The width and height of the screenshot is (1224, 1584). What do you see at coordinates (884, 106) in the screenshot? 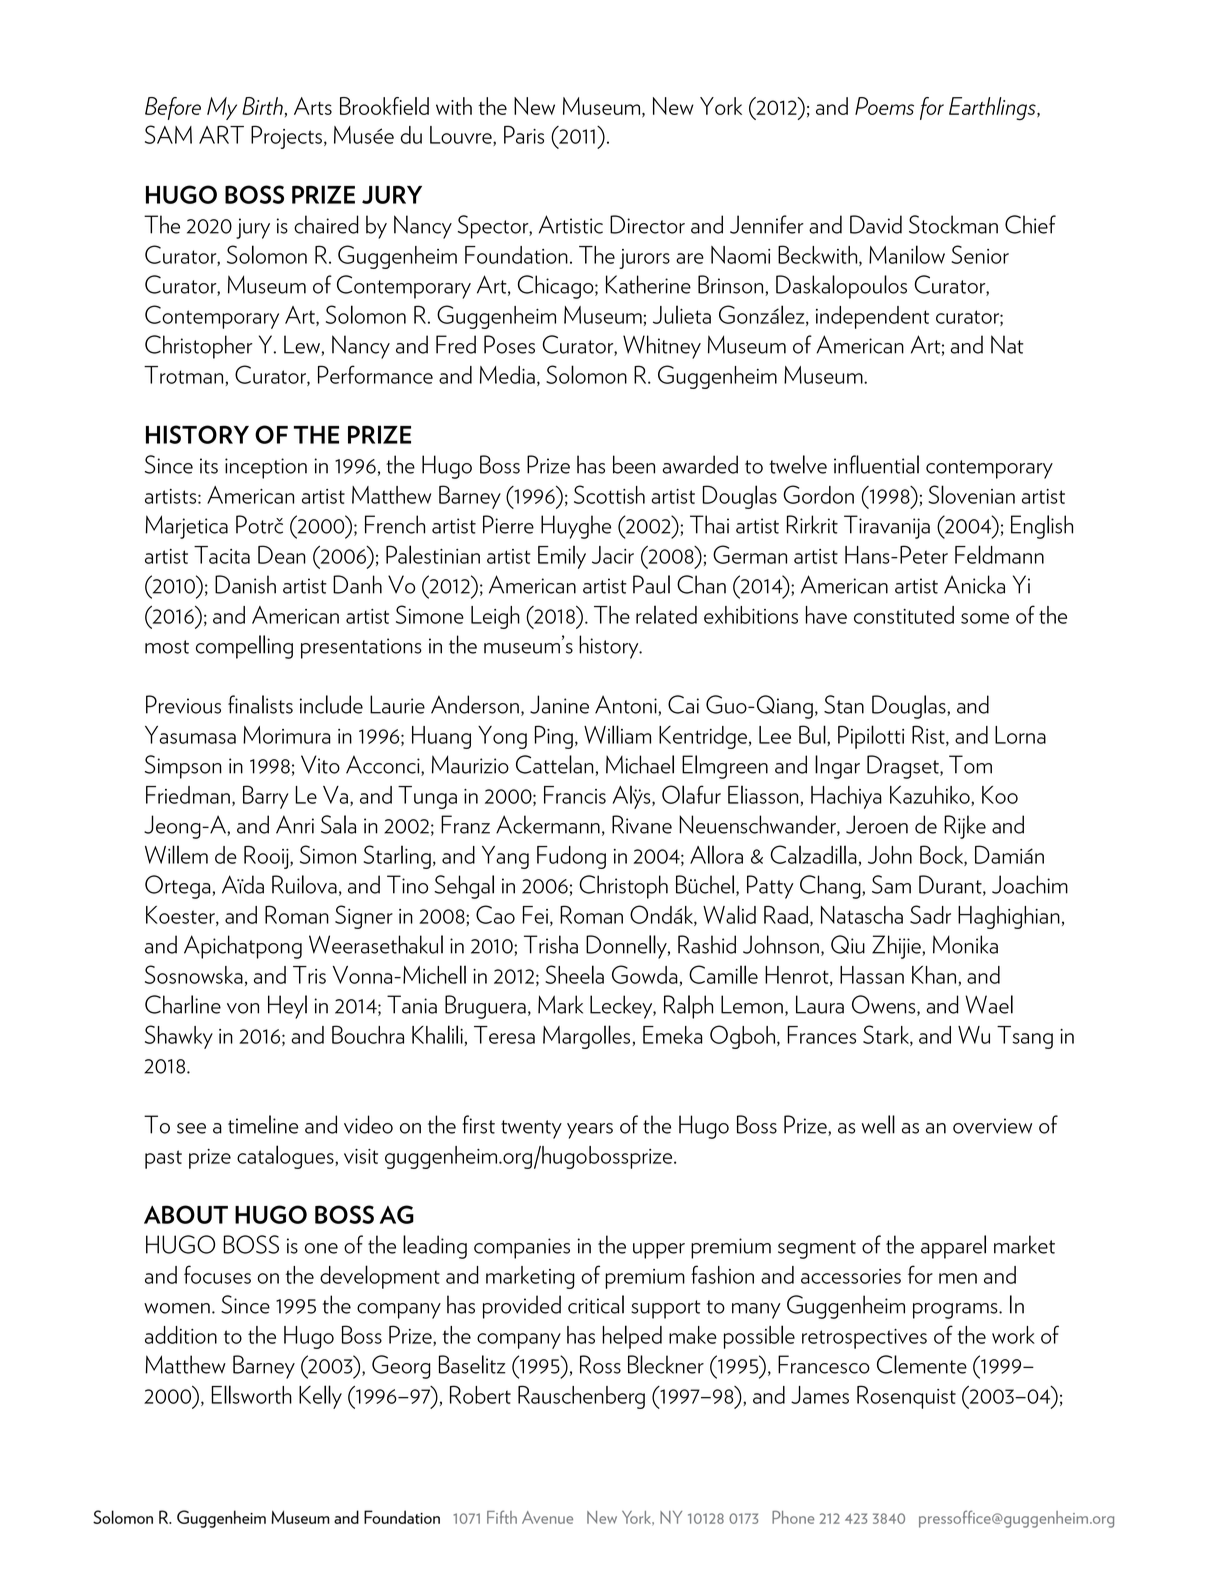
I see `Poems` at bounding box center [884, 106].
